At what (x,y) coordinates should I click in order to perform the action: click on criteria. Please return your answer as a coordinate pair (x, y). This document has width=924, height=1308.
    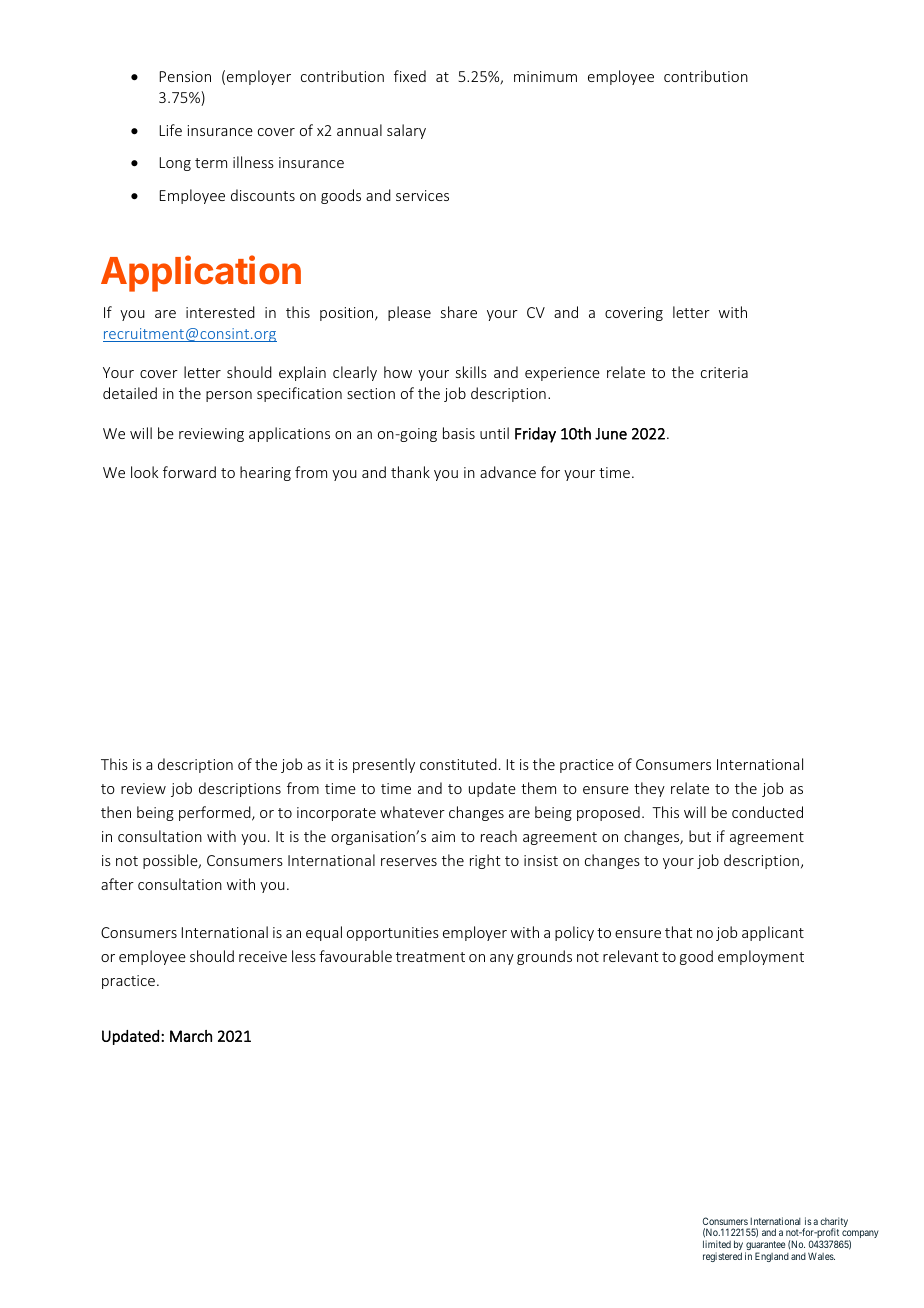
    Looking at the image, I should click on (724, 372).
